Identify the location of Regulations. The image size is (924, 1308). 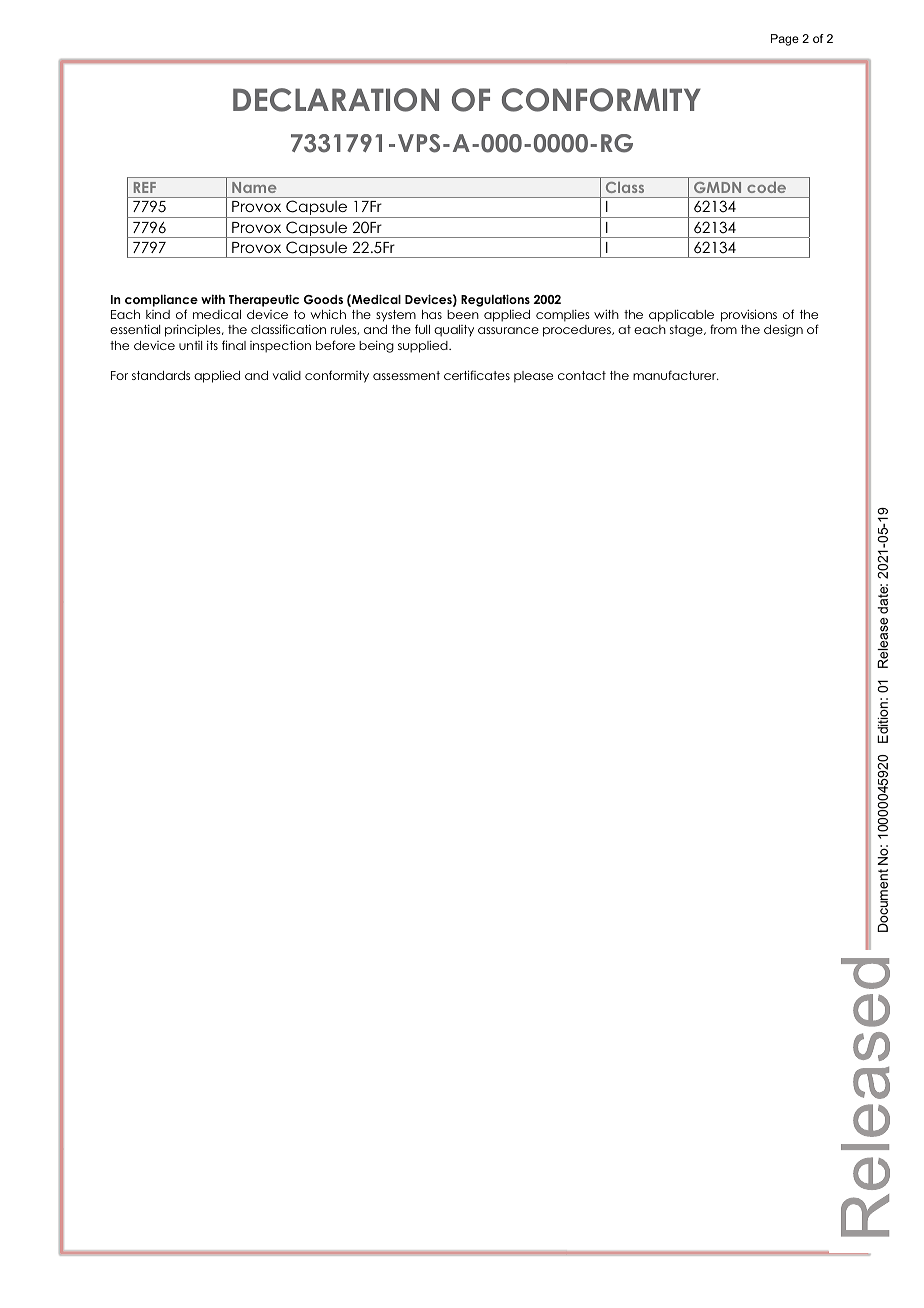
(495, 300).
